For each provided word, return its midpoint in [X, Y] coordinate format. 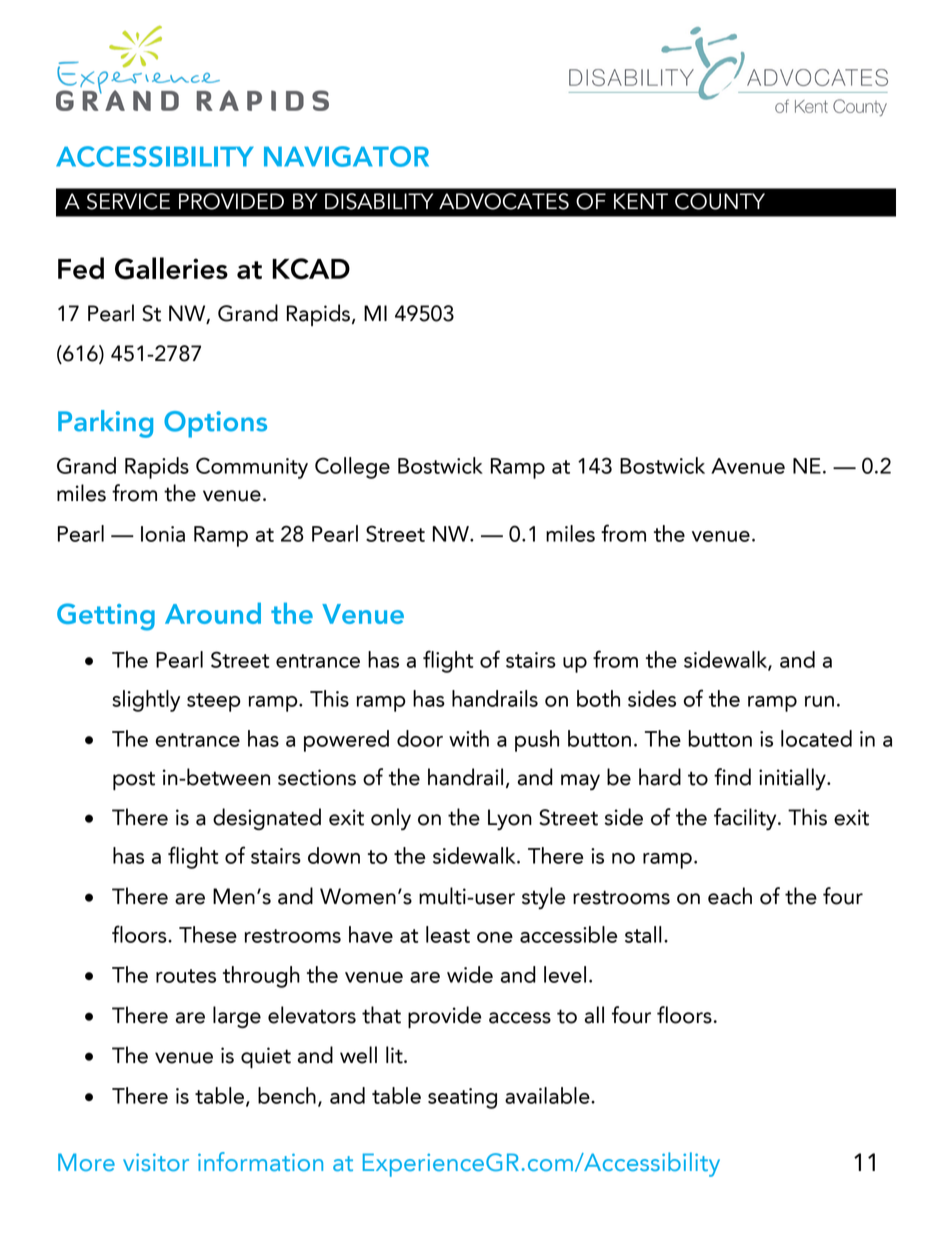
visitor [156, 1162]
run [819, 701]
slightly [146, 701]
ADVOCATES [504, 201]
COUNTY [720, 201]
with [469, 738]
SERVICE [128, 201]
